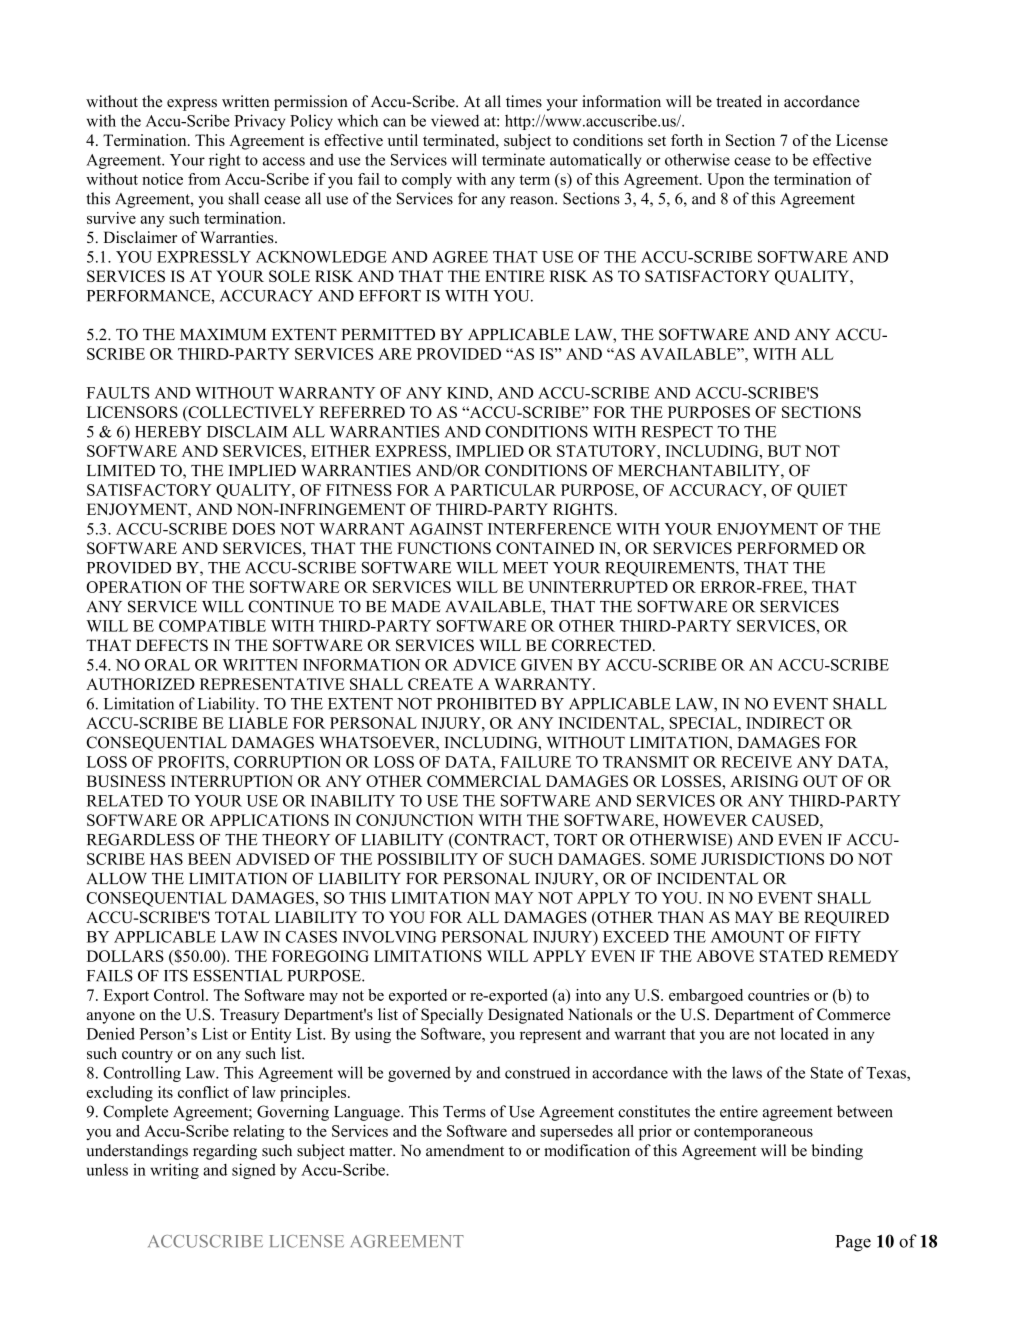 This page has height=1338, width=1034. I want to click on INDIRECT, so click(785, 723).
